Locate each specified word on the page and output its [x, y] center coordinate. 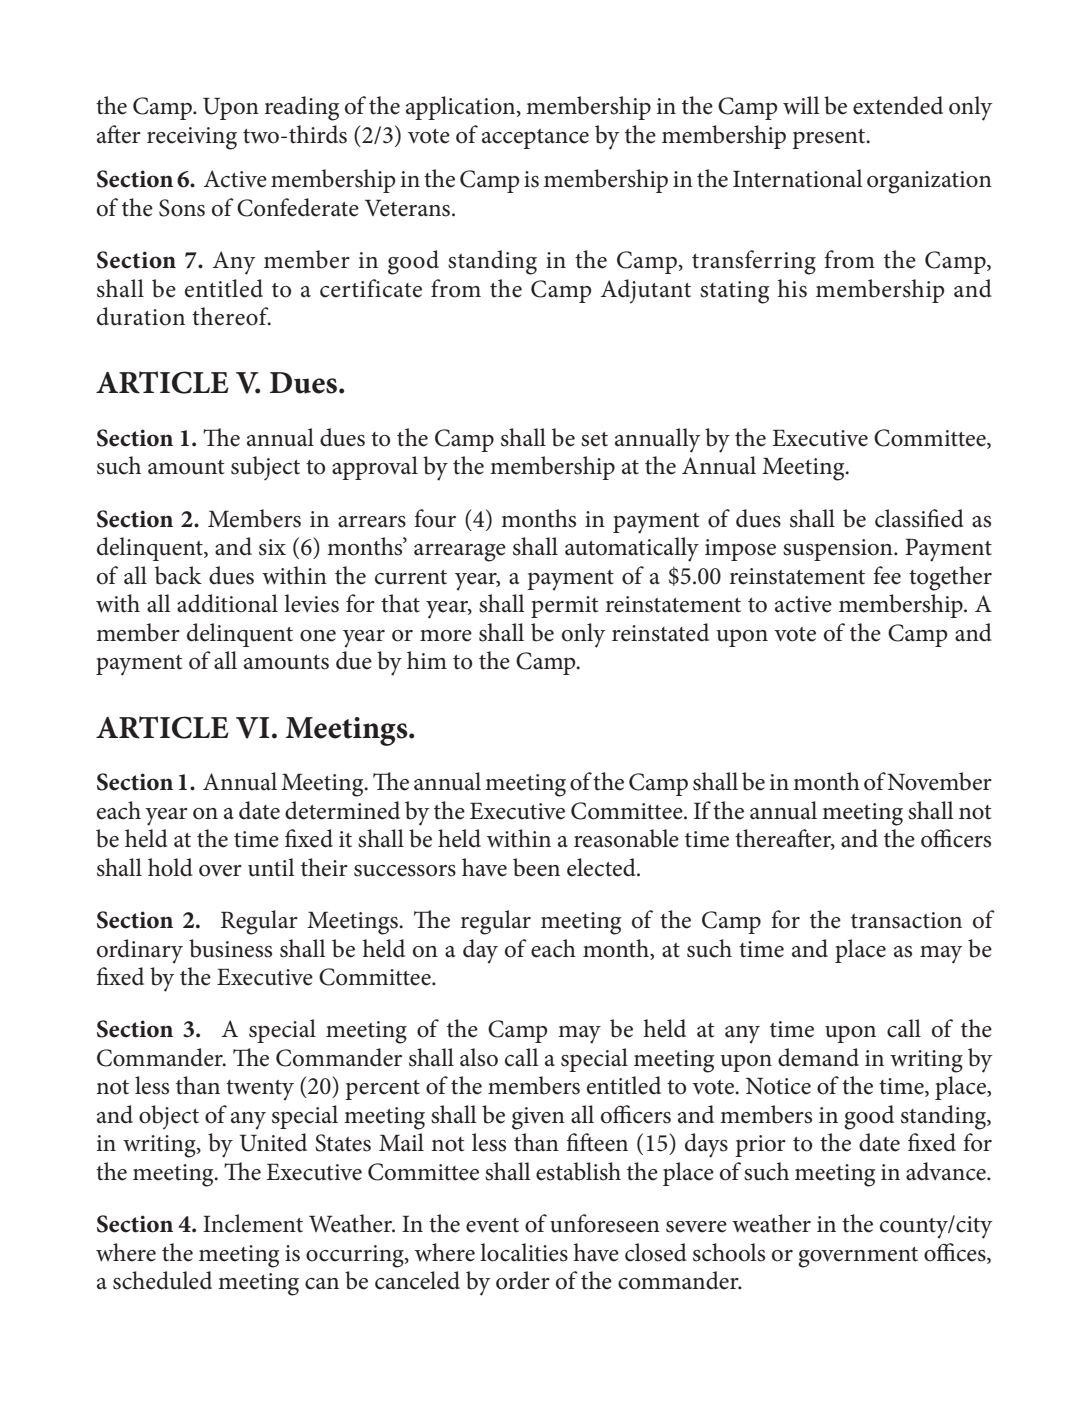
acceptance [535, 139]
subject [265, 468]
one [318, 636]
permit [564, 607]
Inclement [253, 1223]
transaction [906, 920]
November [939, 781]
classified [919, 518]
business [230, 948]
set [594, 439]
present [830, 139]
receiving [192, 138]
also [479, 1057]
